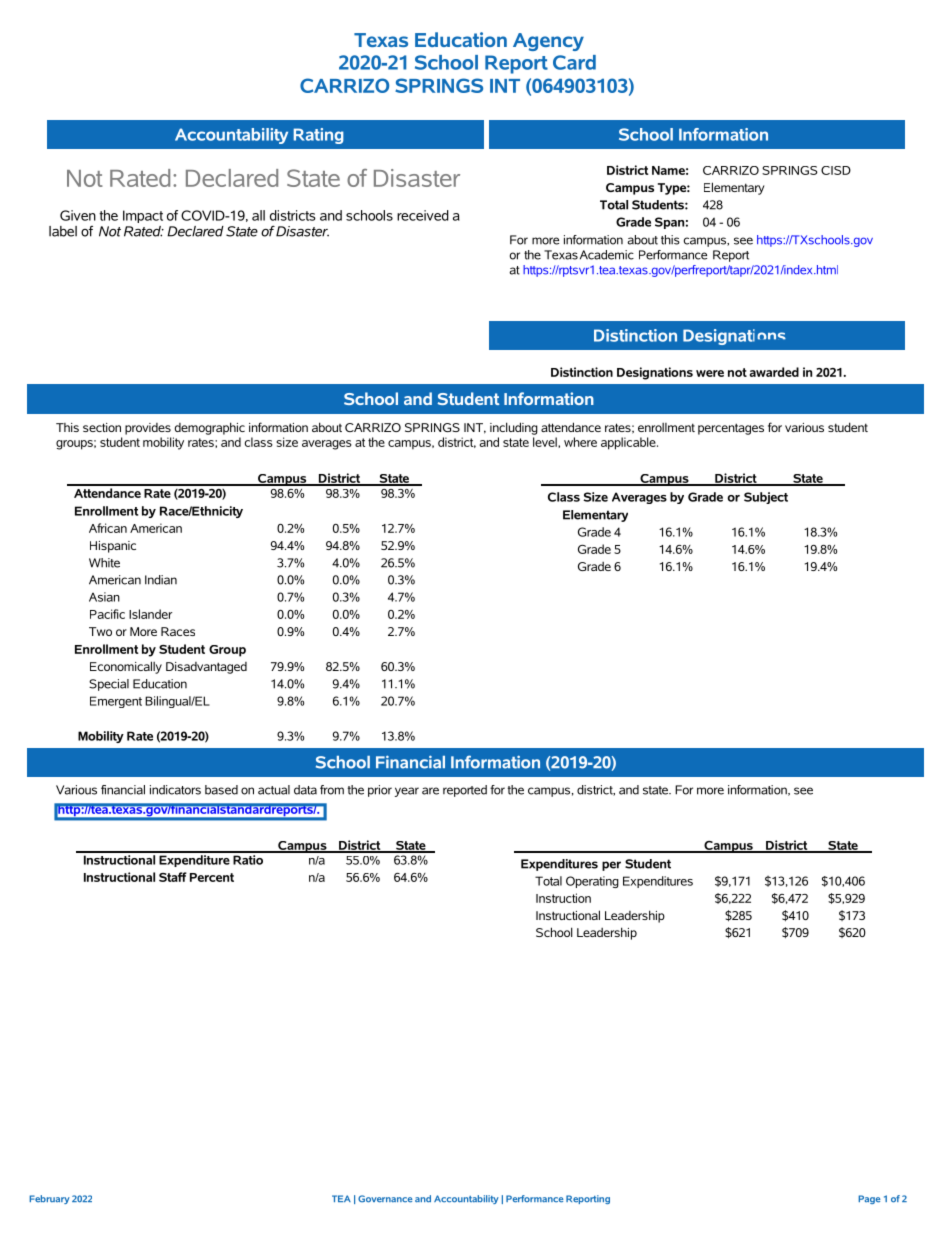 The width and height of the image is (952, 1233). Describe the element at coordinates (869, 1199) in the image. I see `Page` at that location.
